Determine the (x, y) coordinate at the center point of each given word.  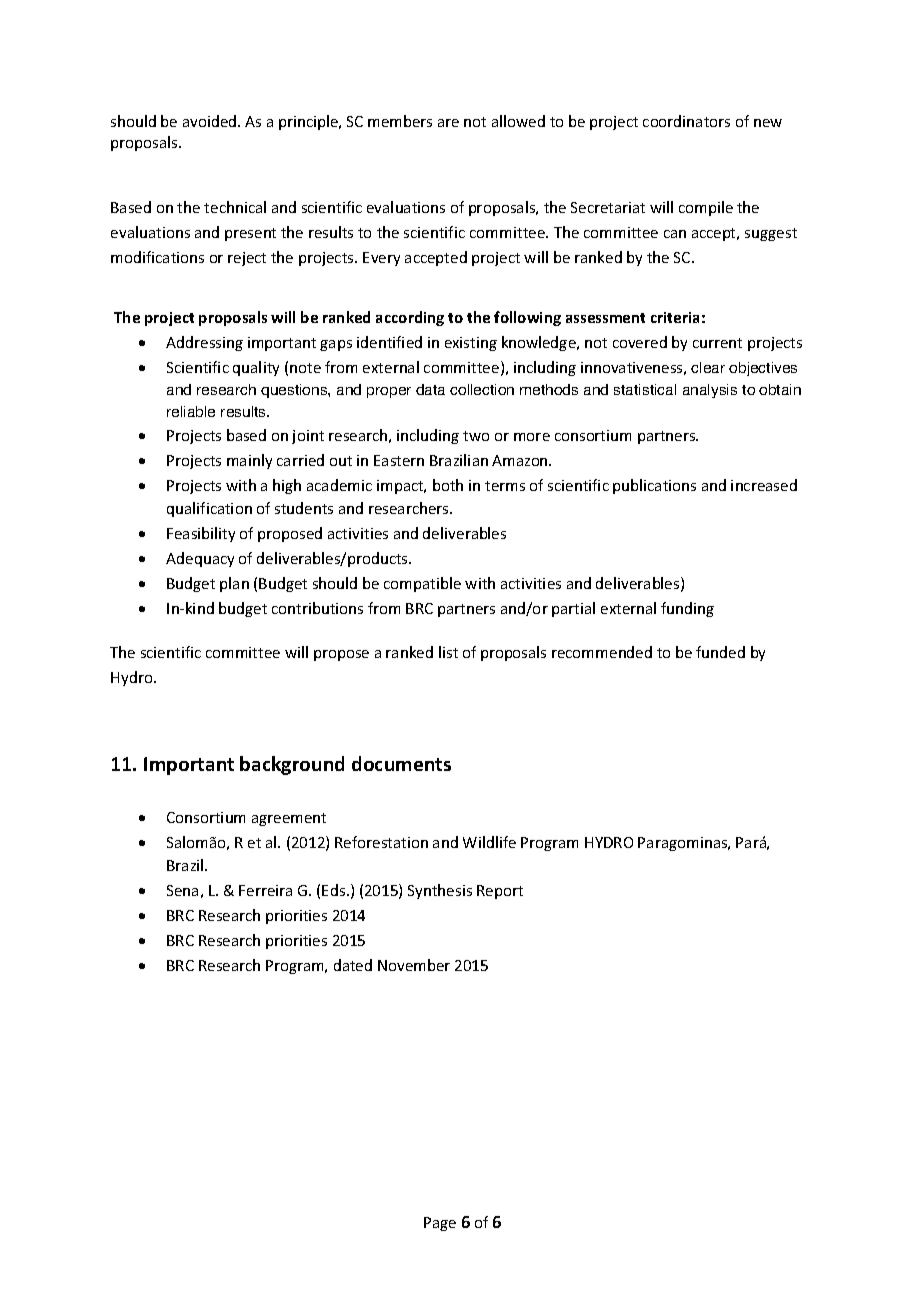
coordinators (686, 121)
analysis (710, 391)
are (448, 123)
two (476, 436)
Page (440, 1224)
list (448, 652)
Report (500, 892)
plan (234, 584)
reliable (191, 411)
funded (720, 652)
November (414, 965)
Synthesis (440, 891)
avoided (211, 121)
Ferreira (265, 890)
